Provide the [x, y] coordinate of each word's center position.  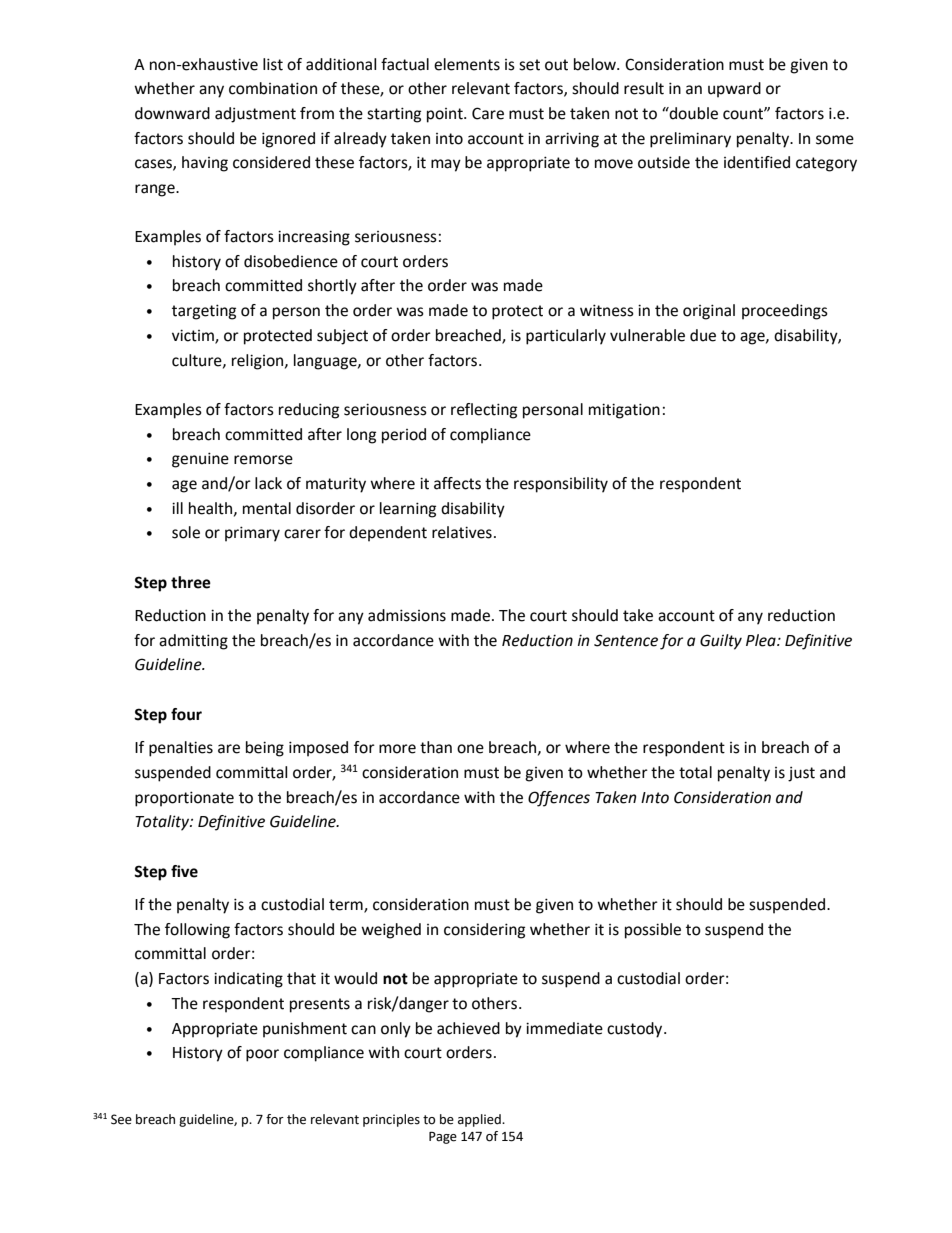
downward [172, 113]
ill [177, 508]
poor [262, 1055]
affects [457, 483]
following [197, 931]
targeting [204, 312]
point [446, 115]
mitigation [624, 411]
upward [734, 90]
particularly [566, 337]
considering [484, 931]
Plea [762, 640]
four [186, 714]
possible [653, 931]
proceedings [785, 312]
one [470, 749]
